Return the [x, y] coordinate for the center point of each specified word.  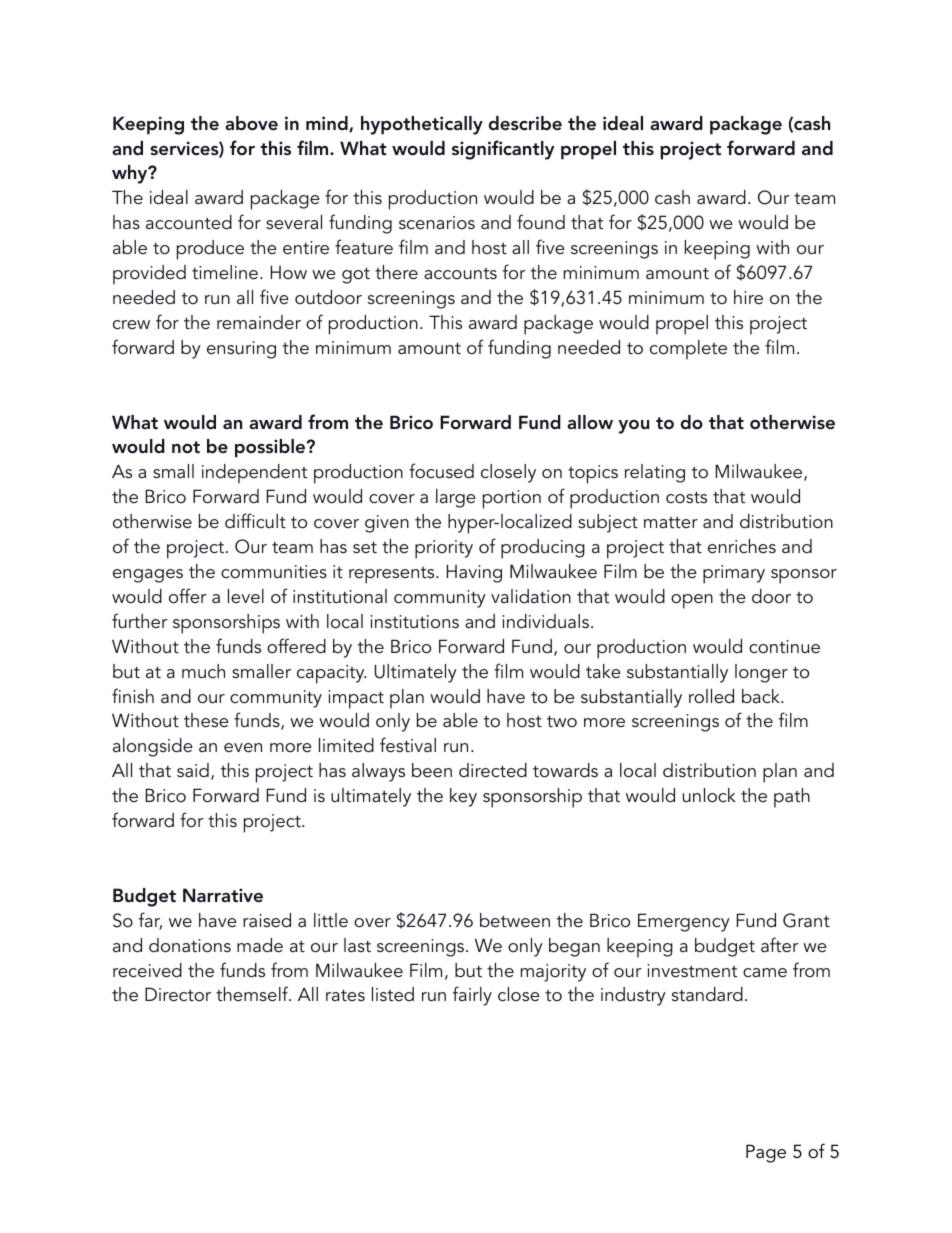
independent [254, 474]
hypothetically [422, 125]
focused [441, 471]
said [193, 770]
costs [686, 497]
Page [766, 1153]
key [463, 797]
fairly [472, 996]
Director [178, 994]
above [251, 123]
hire [748, 297]
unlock [709, 795]
